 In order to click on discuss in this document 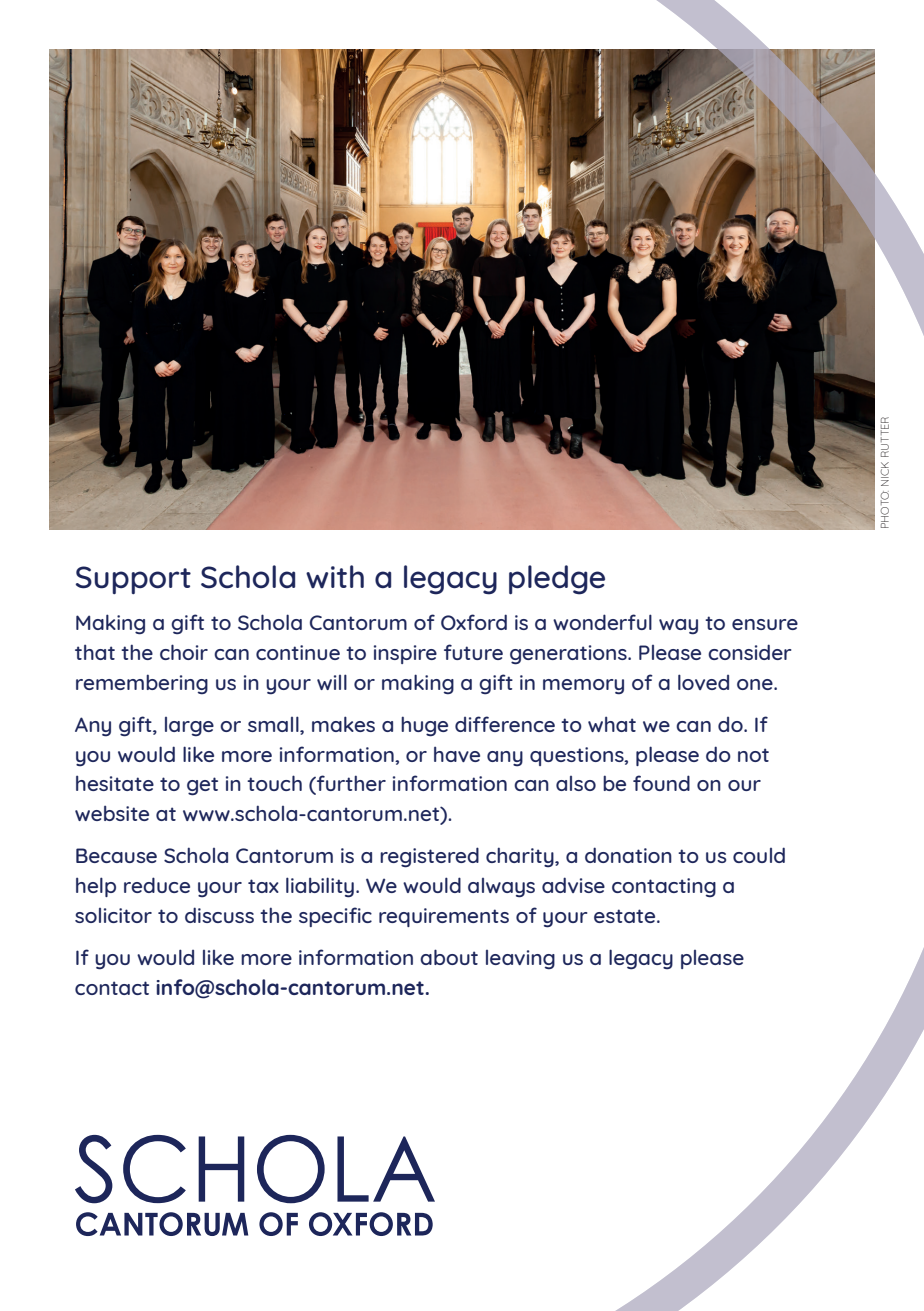, I will do `click(219, 915)`.
